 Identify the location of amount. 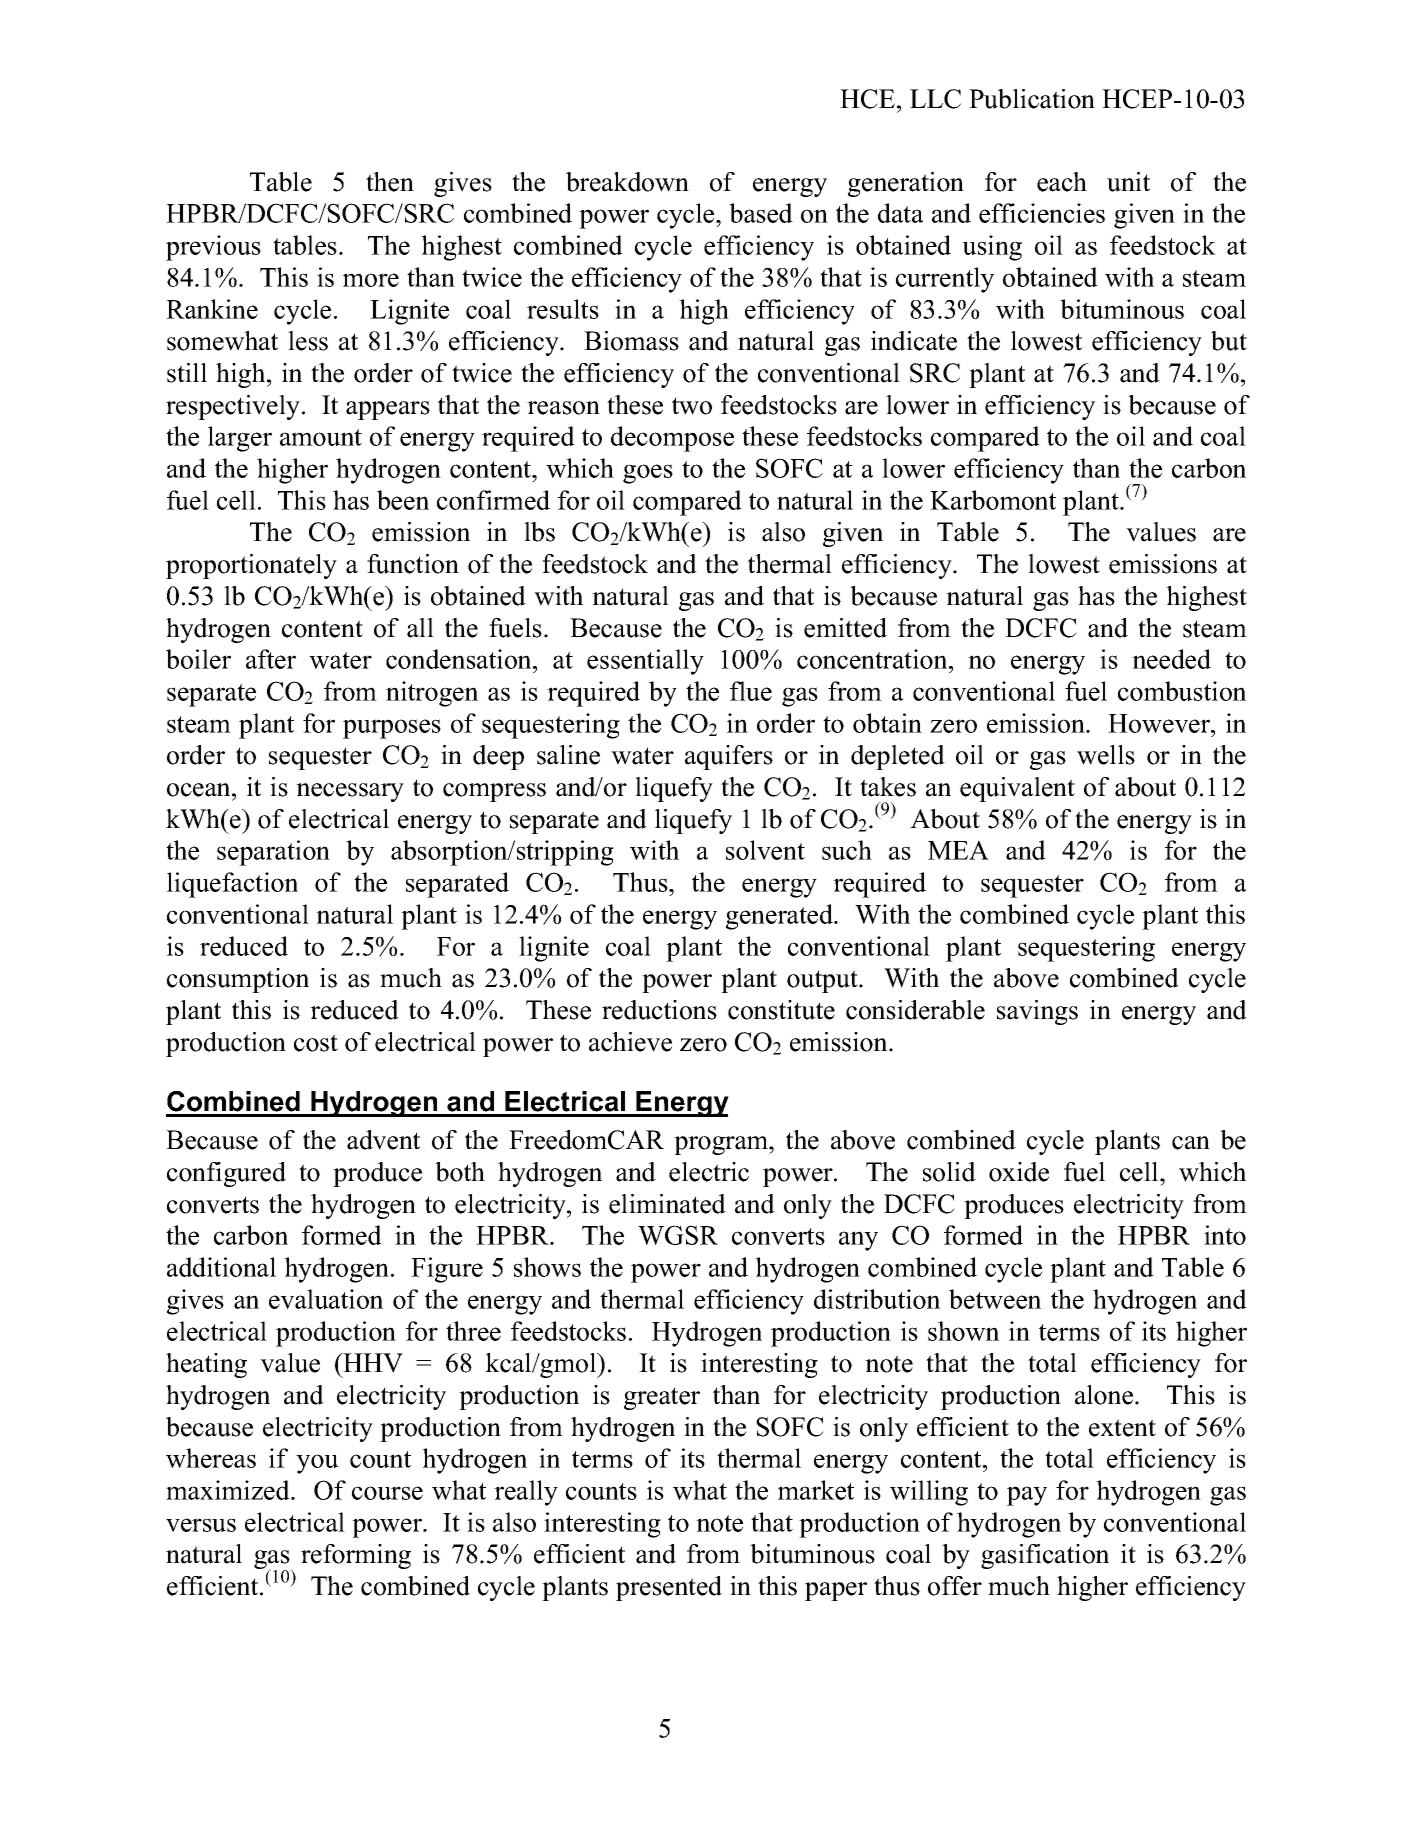
(321, 437).
